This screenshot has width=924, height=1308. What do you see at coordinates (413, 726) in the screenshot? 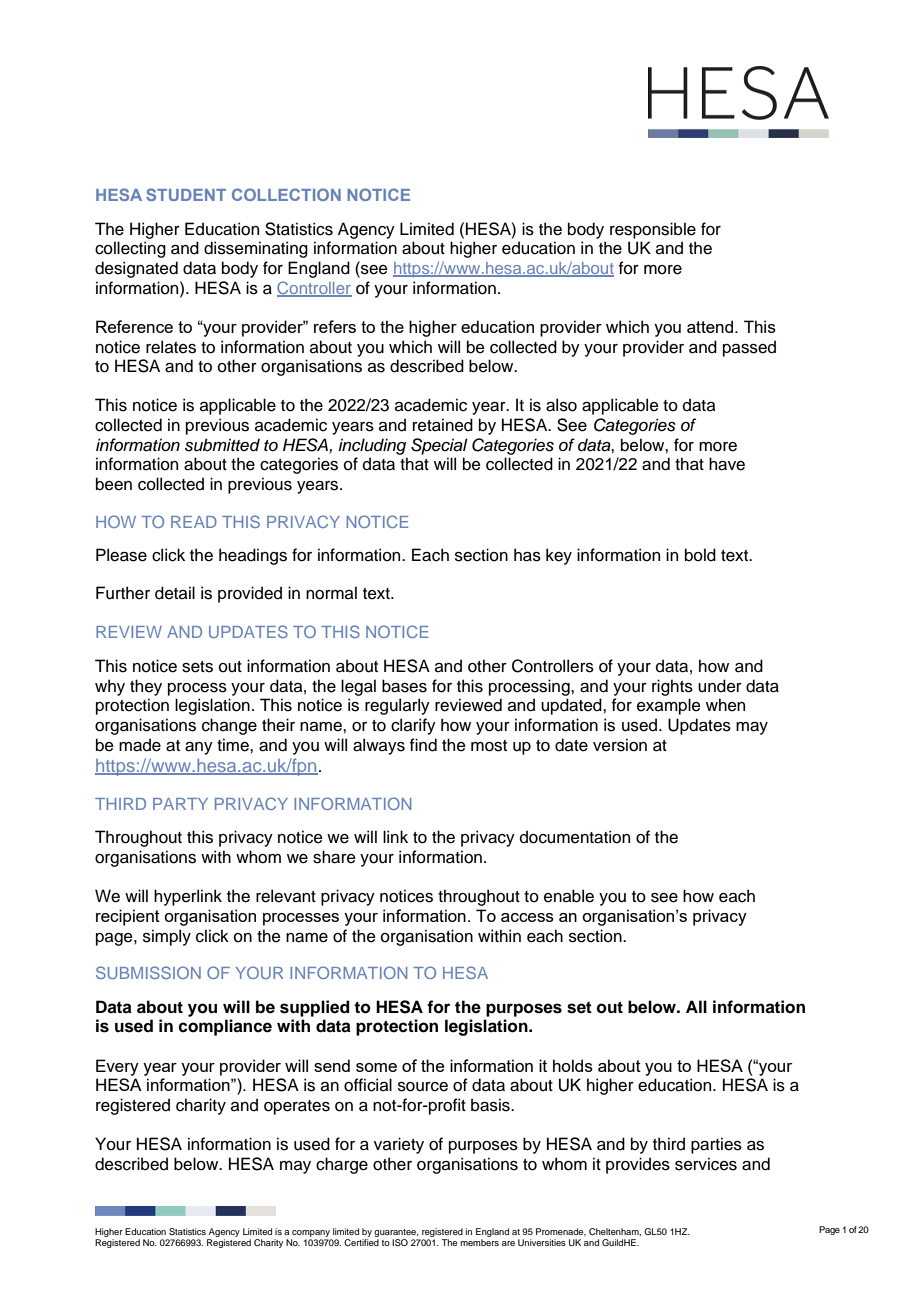
I see `clarify` at bounding box center [413, 726].
